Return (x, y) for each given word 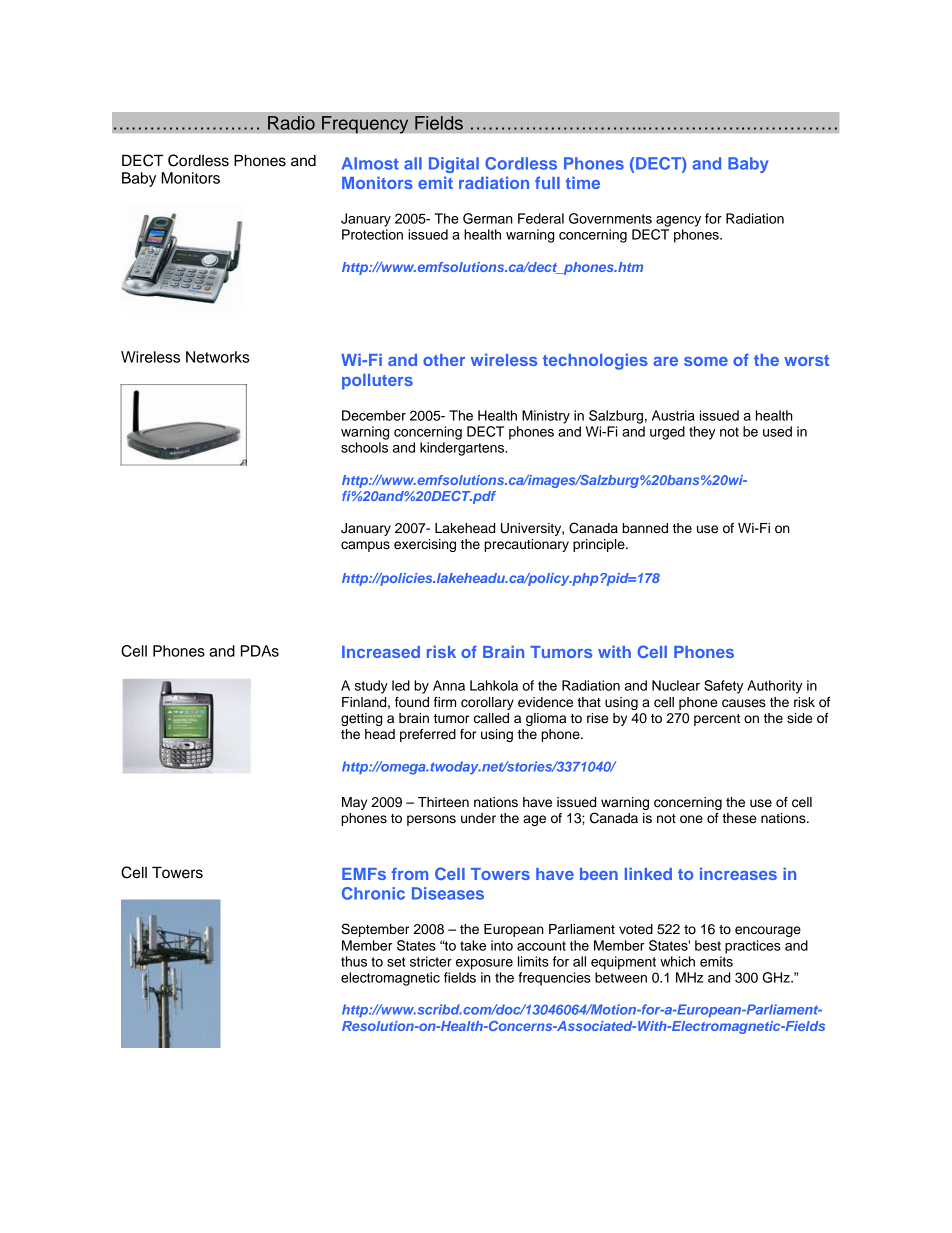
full (547, 183)
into (502, 945)
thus (354, 961)
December (374, 415)
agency (678, 221)
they (702, 433)
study (371, 687)
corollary (487, 703)
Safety (723, 687)
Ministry (546, 417)
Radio (291, 123)
